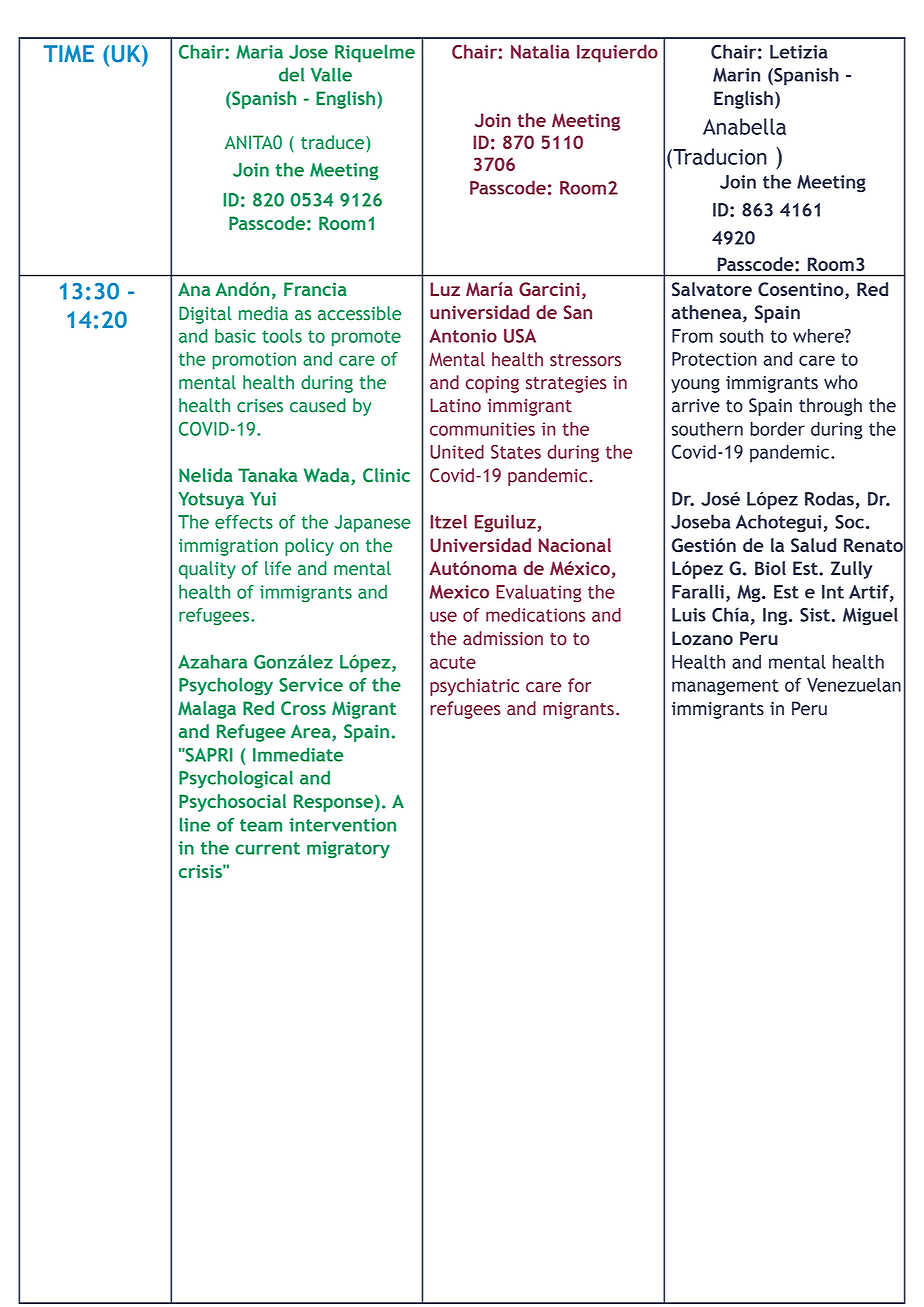 The width and height of the image is (924, 1307). Describe the element at coordinates (205, 315) in the image. I see `Digital` at that location.
